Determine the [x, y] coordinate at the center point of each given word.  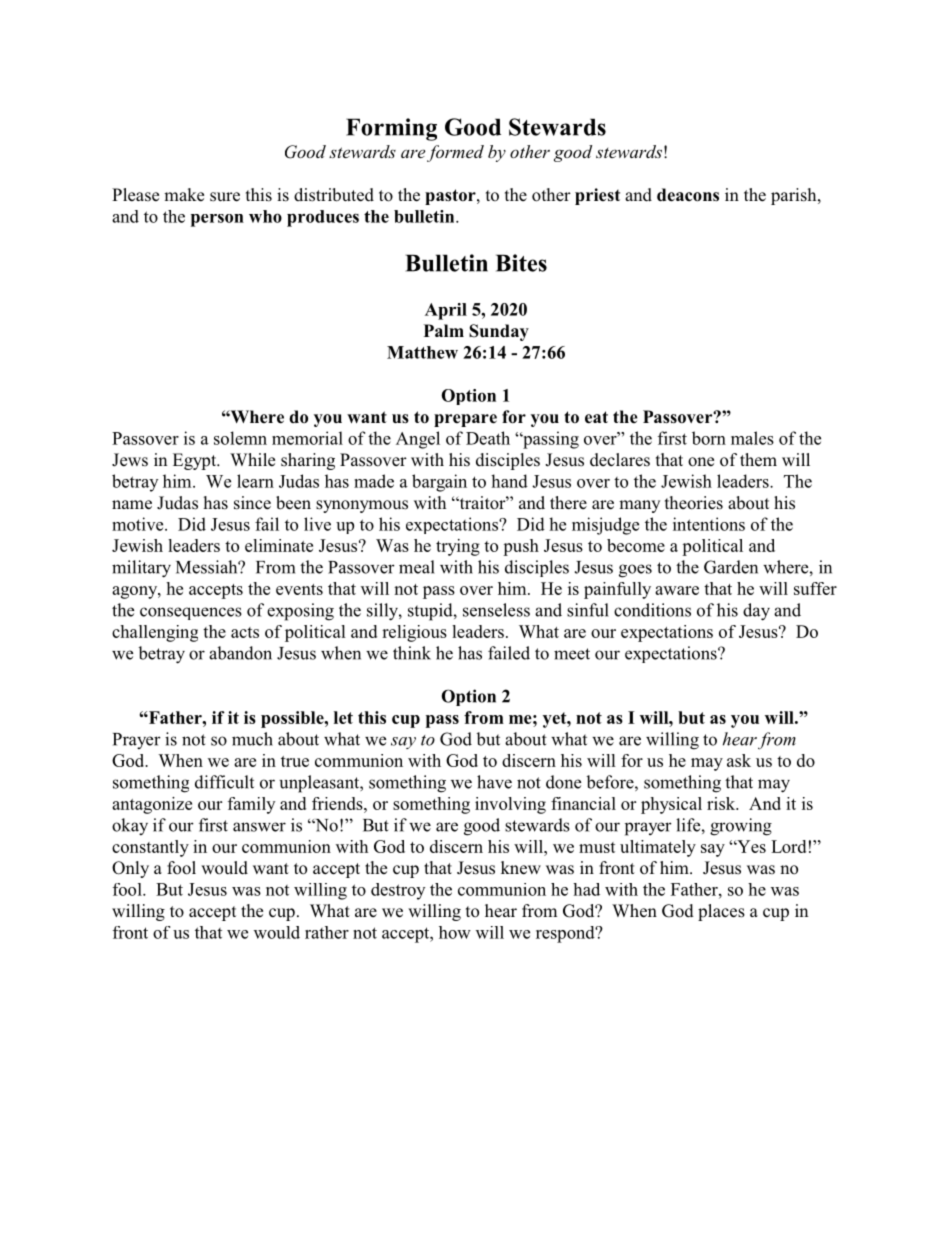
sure [225, 197]
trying [458, 547]
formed [455, 153]
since [252, 503]
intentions [709, 524]
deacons [688, 195]
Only [130, 869]
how [455, 932]
